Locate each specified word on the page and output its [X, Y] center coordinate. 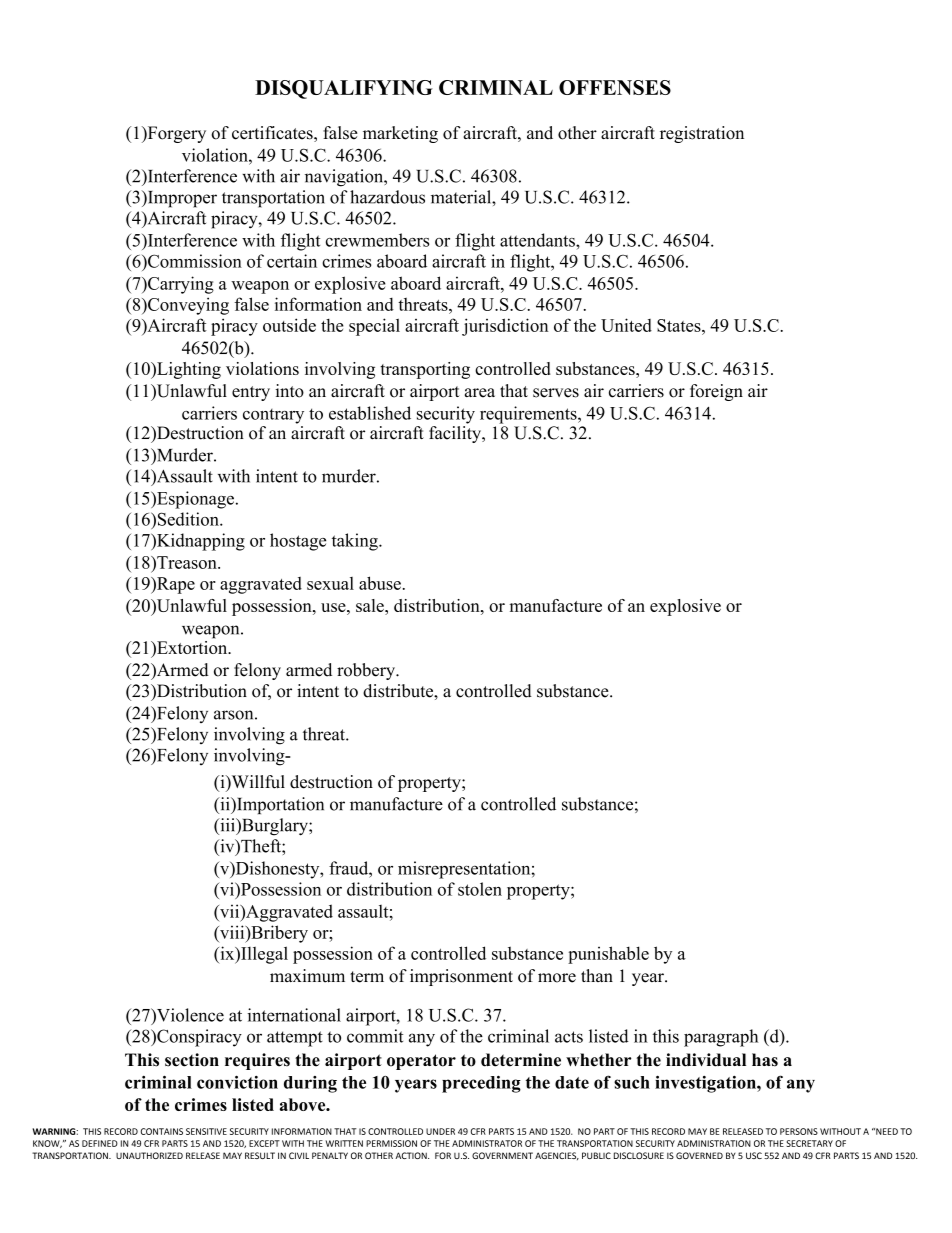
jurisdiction [505, 327]
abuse [380, 583]
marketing [400, 134]
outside [289, 325]
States [680, 325]
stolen [480, 889]
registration [702, 134]
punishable [608, 955]
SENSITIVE [206, 1131]
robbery [367, 671]
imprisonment [461, 977]
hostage [298, 542]
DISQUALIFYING [344, 89]
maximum [307, 976]
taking [356, 542]
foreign [716, 392]
